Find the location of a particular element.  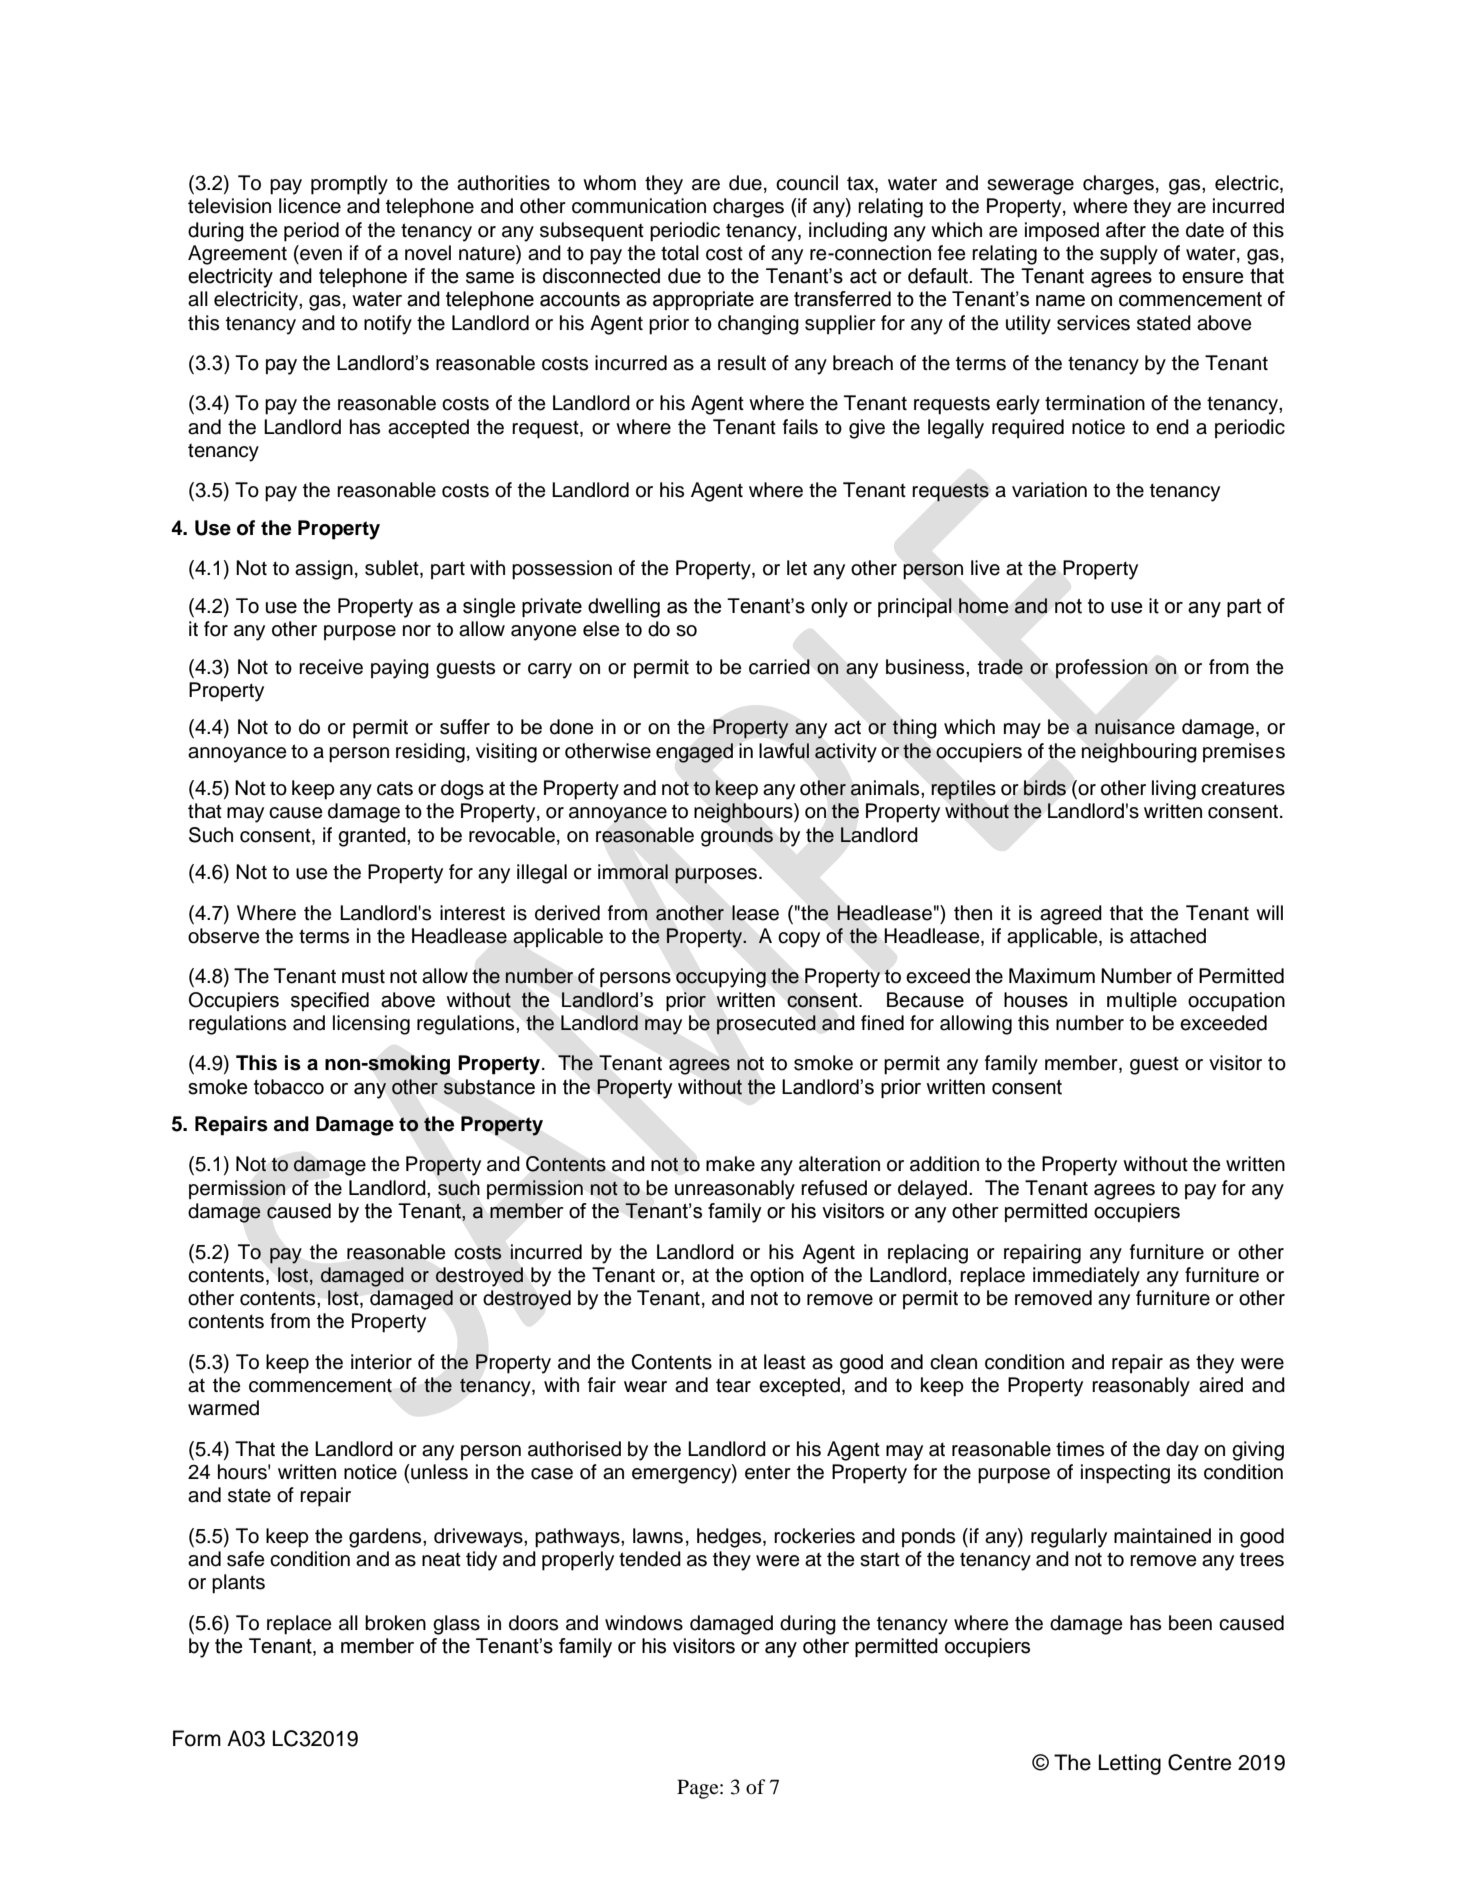

specified is located at coordinates (330, 1001).
